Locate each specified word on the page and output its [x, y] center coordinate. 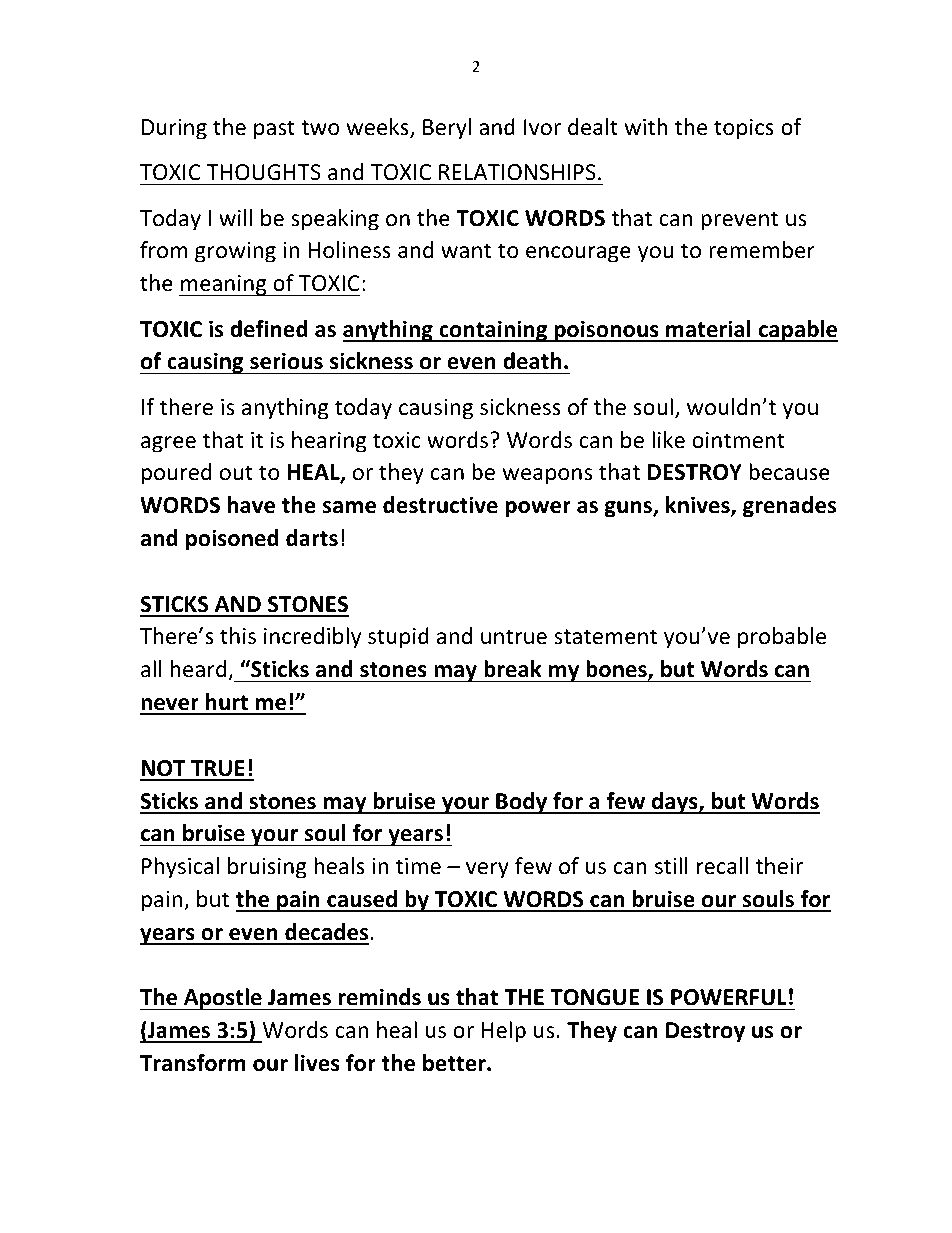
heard [199, 669]
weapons [547, 476]
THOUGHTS [263, 172]
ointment [738, 440]
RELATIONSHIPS [517, 172]
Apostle [223, 999]
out [236, 473]
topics [744, 129]
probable [782, 638]
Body [522, 803]
